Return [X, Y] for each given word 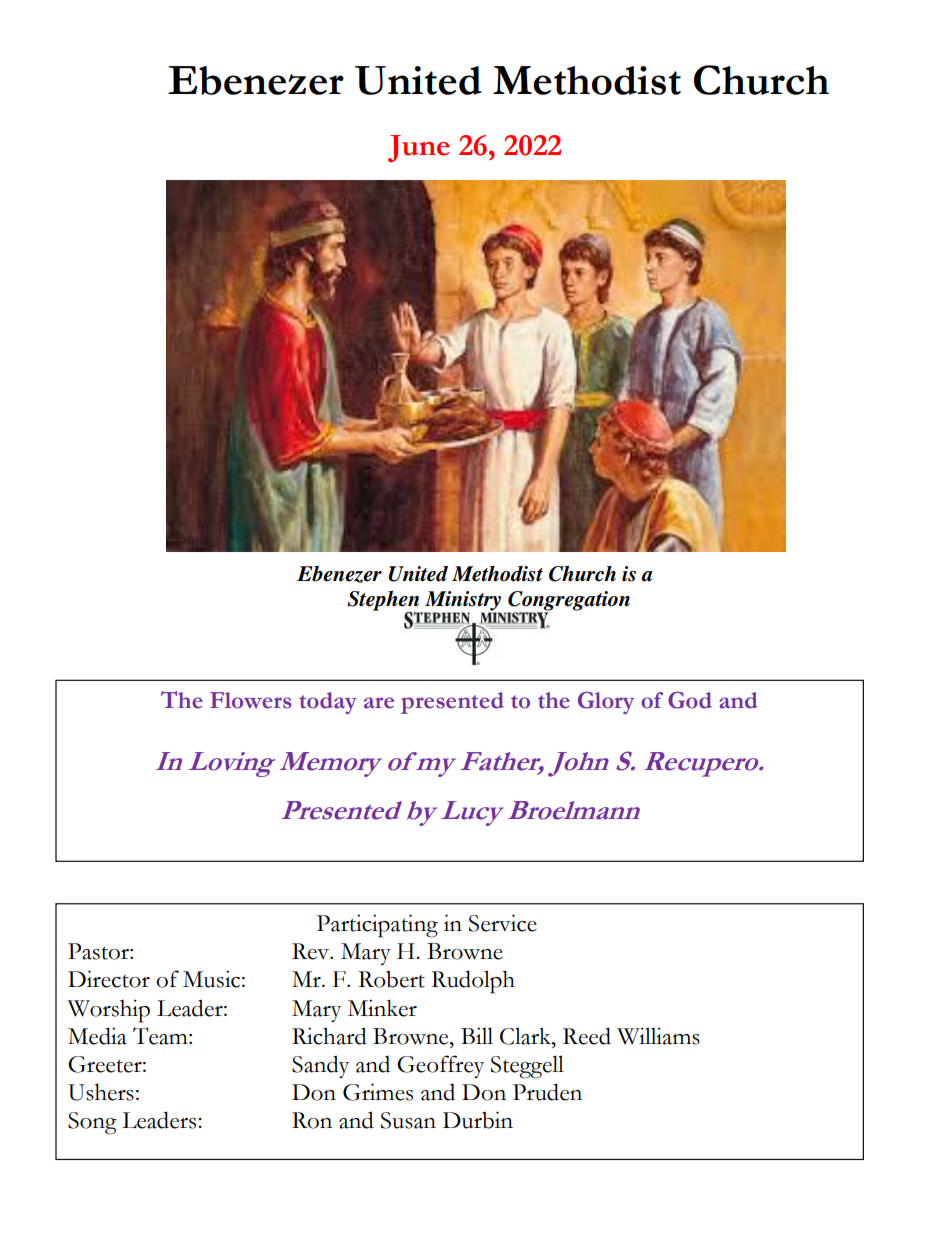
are [379, 703]
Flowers [251, 700]
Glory [606, 703]
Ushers [101, 1092]
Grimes [378, 1092]
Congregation [568, 602]
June [419, 149]
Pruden [547, 1092]
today [328, 703]
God [690, 700]
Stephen [384, 602]
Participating [377, 926]
